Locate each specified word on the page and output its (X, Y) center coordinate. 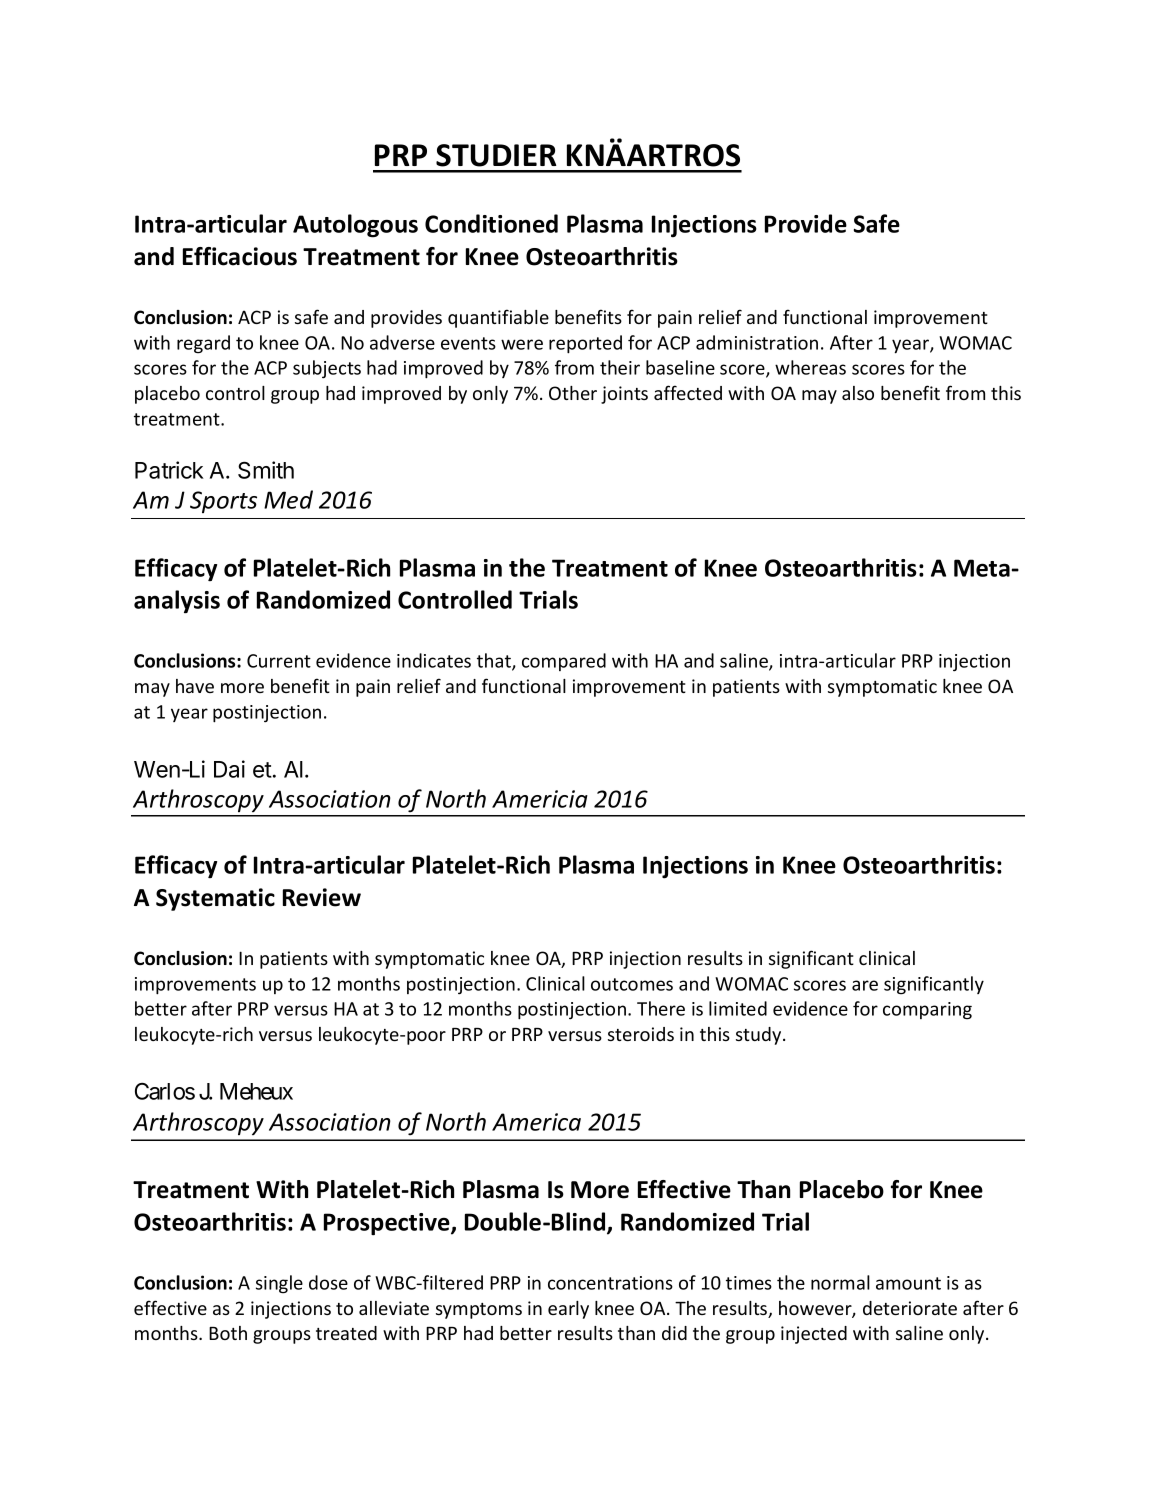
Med (288, 499)
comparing (927, 1011)
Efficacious (240, 256)
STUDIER (496, 155)
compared (564, 662)
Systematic (215, 899)
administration (757, 342)
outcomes (632, 984)
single (279, 1284)
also (858, 393)
